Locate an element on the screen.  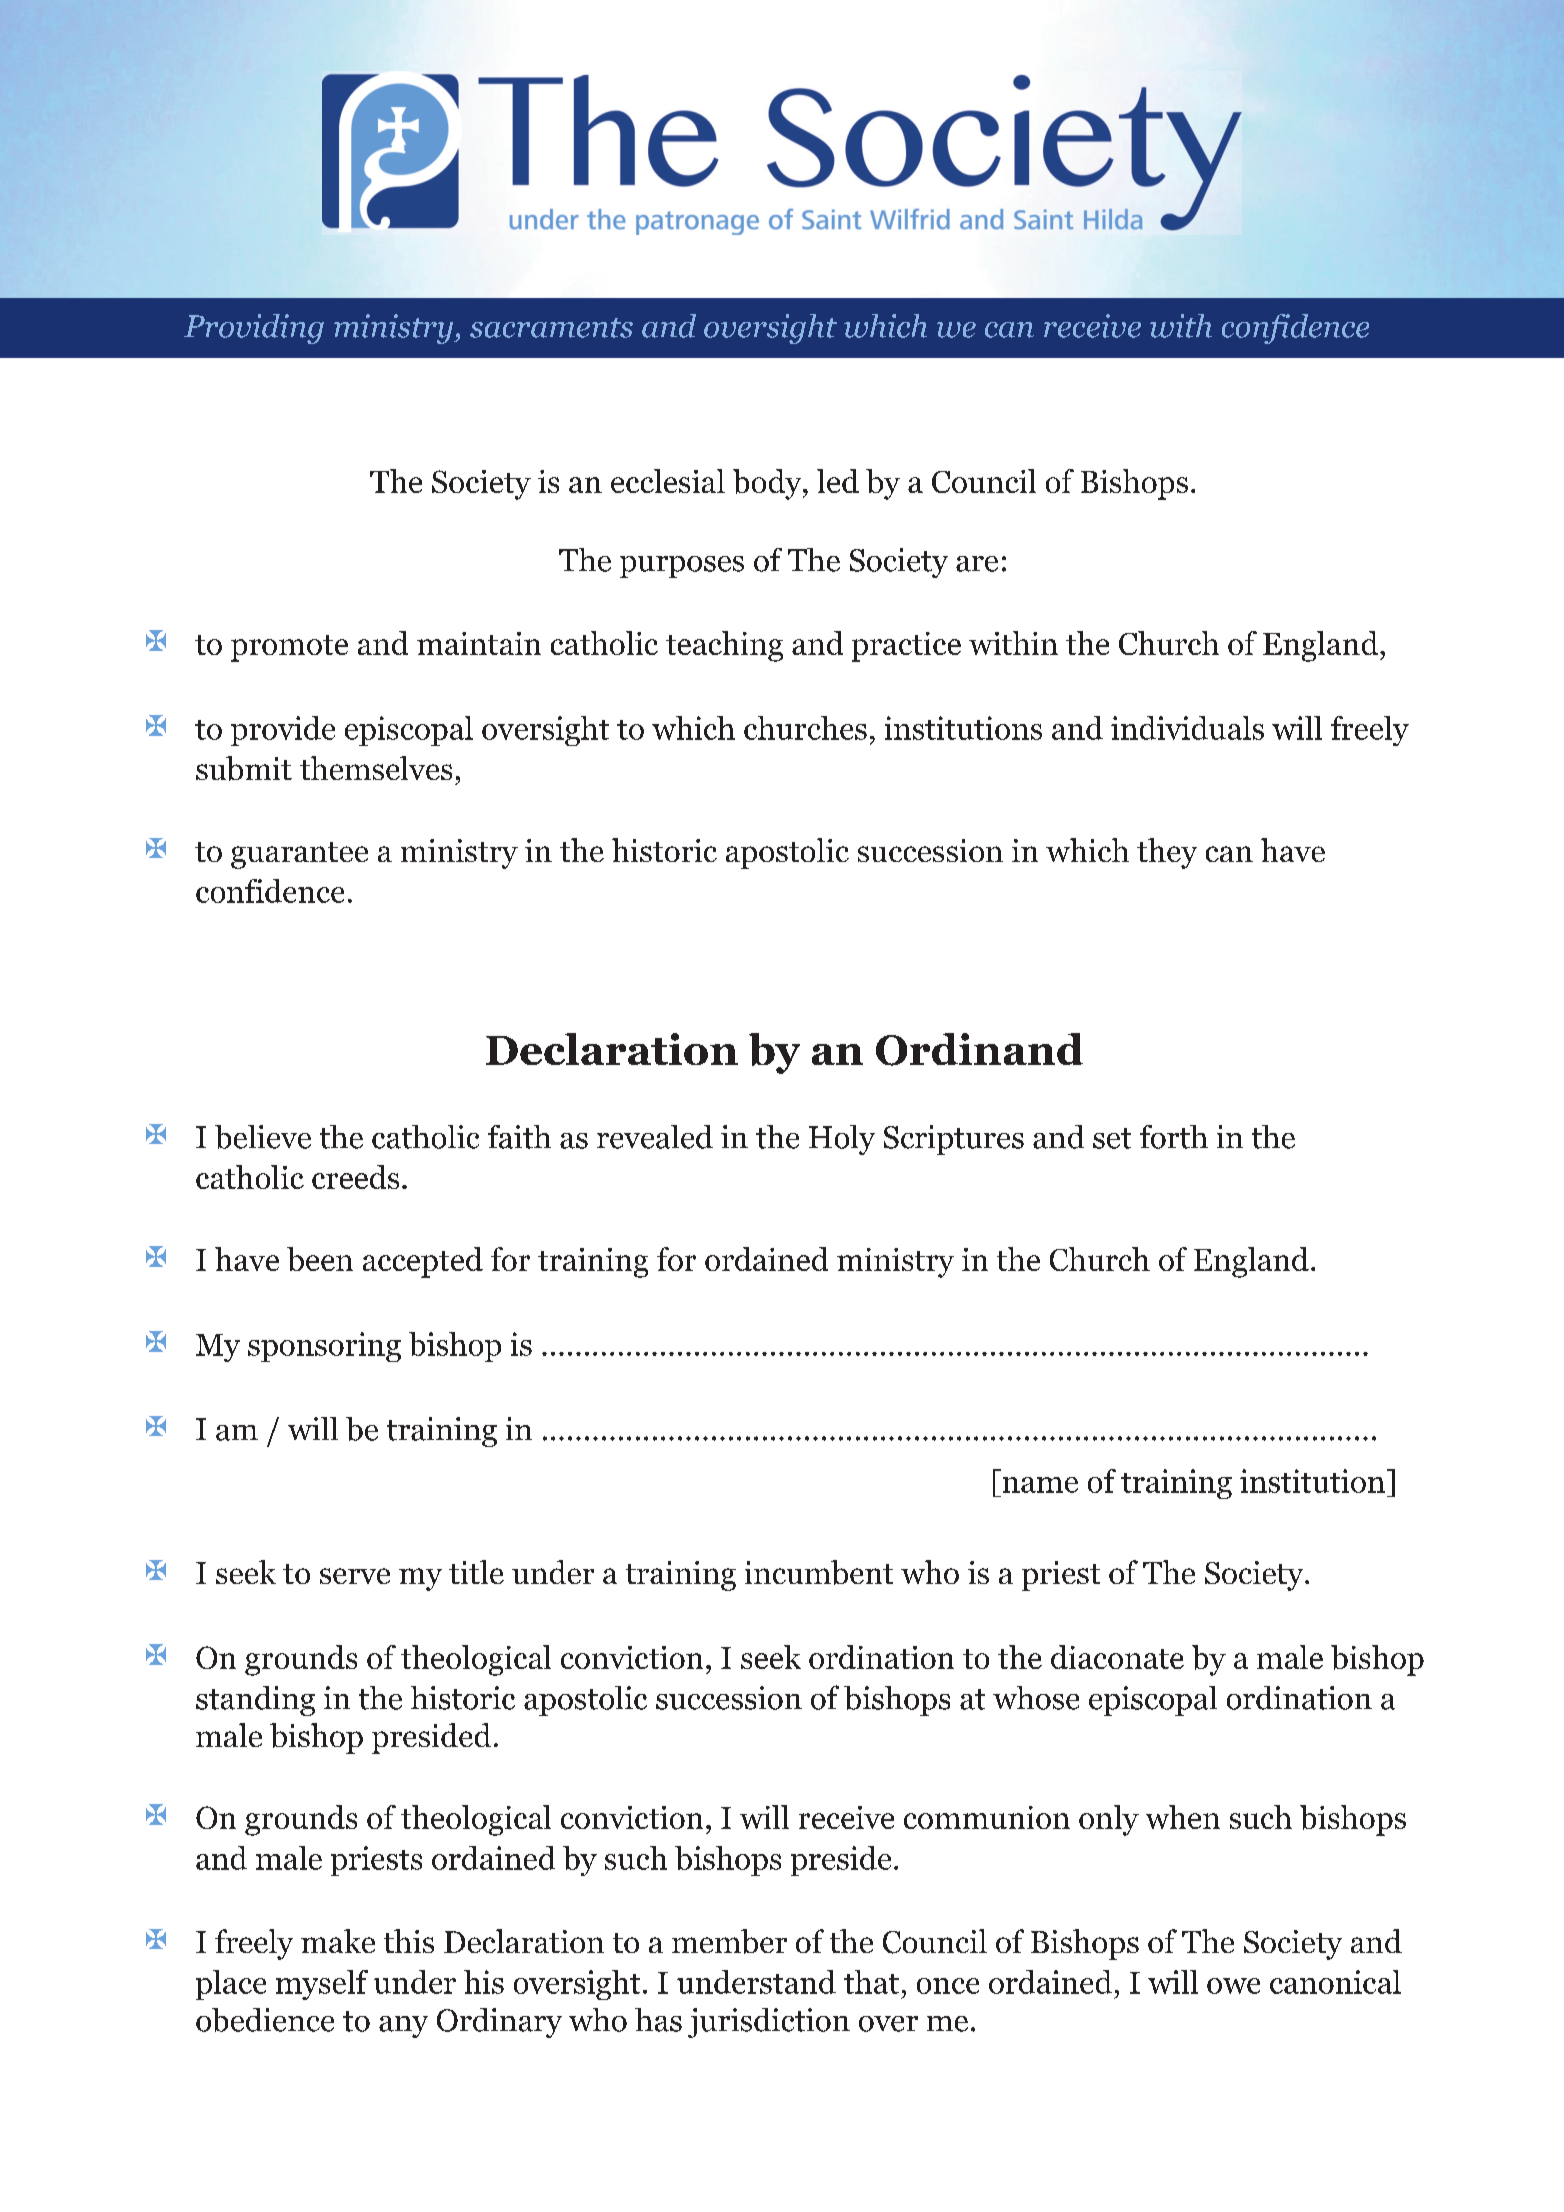
owe is located at coordinates (1233, 1986).
